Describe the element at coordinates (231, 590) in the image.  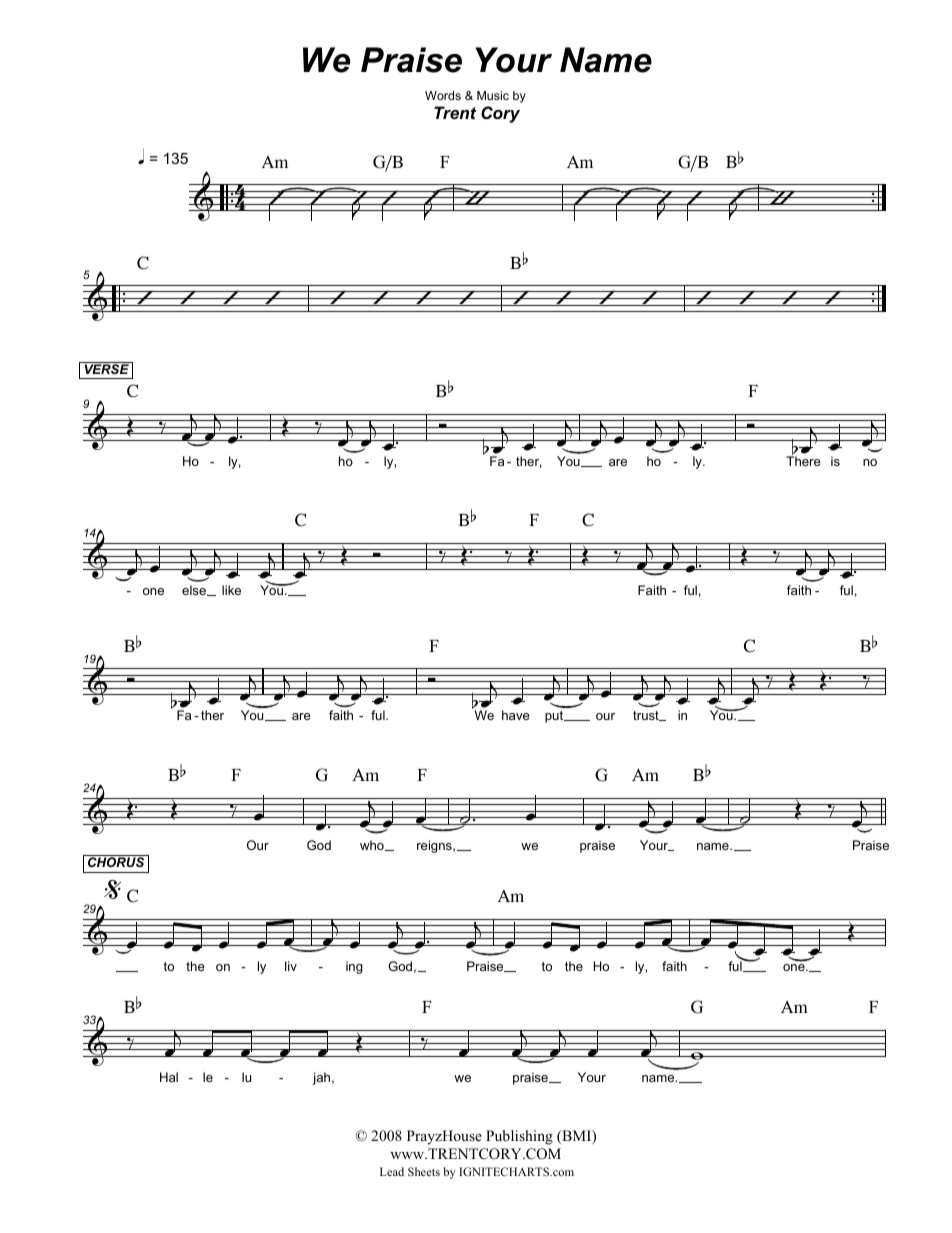
I see `like` at that location.
